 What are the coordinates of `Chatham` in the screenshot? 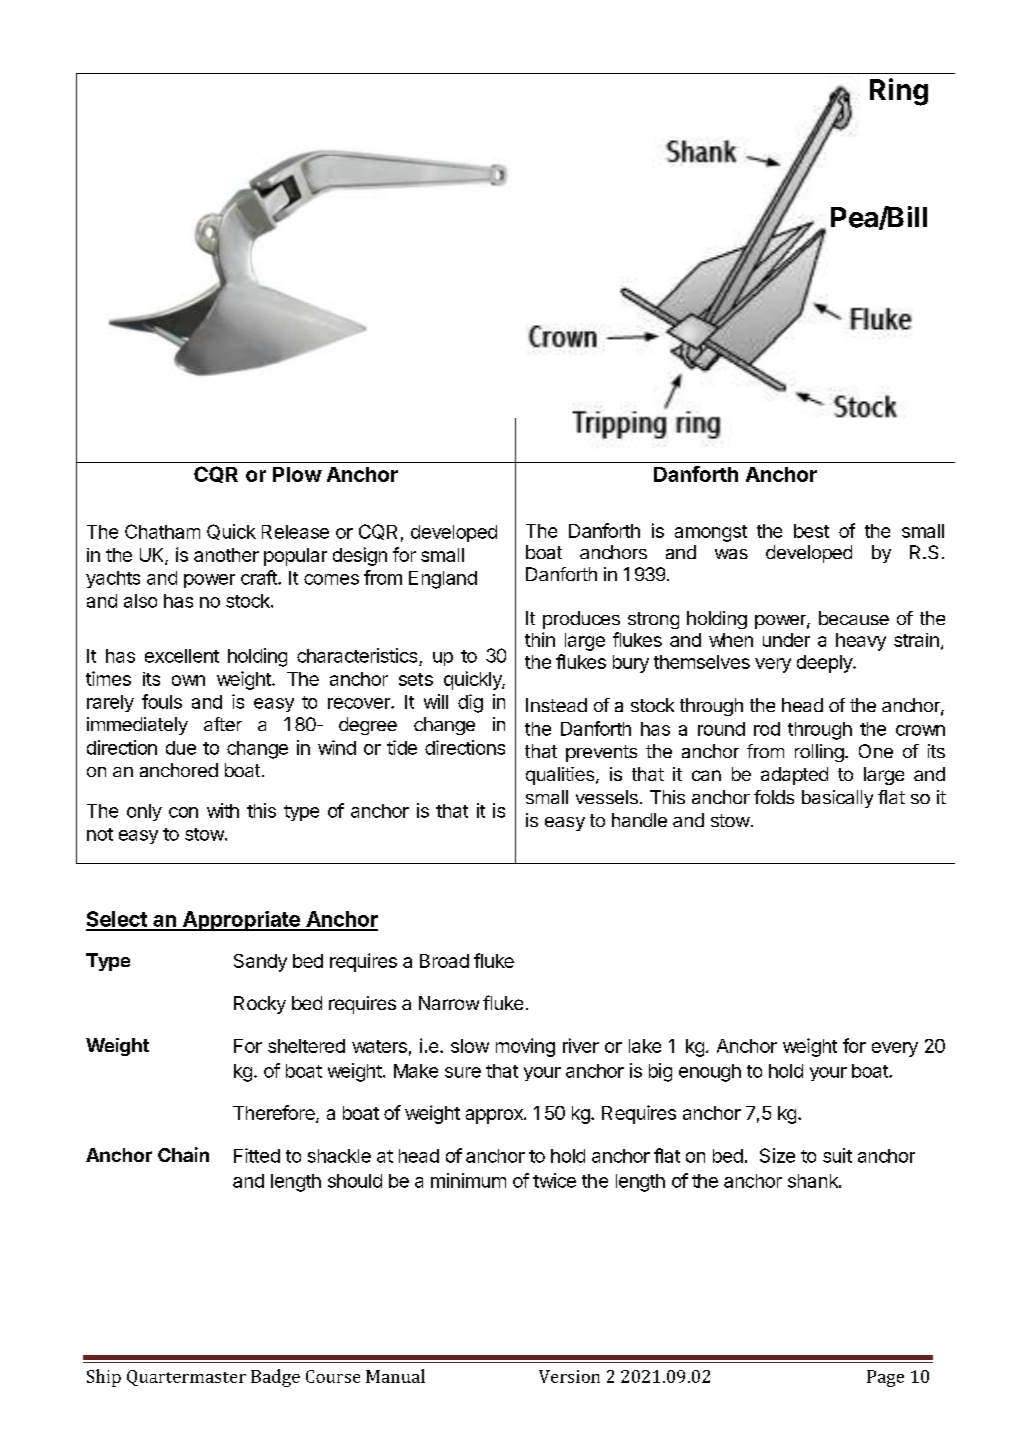 It's located at (162, 531).
